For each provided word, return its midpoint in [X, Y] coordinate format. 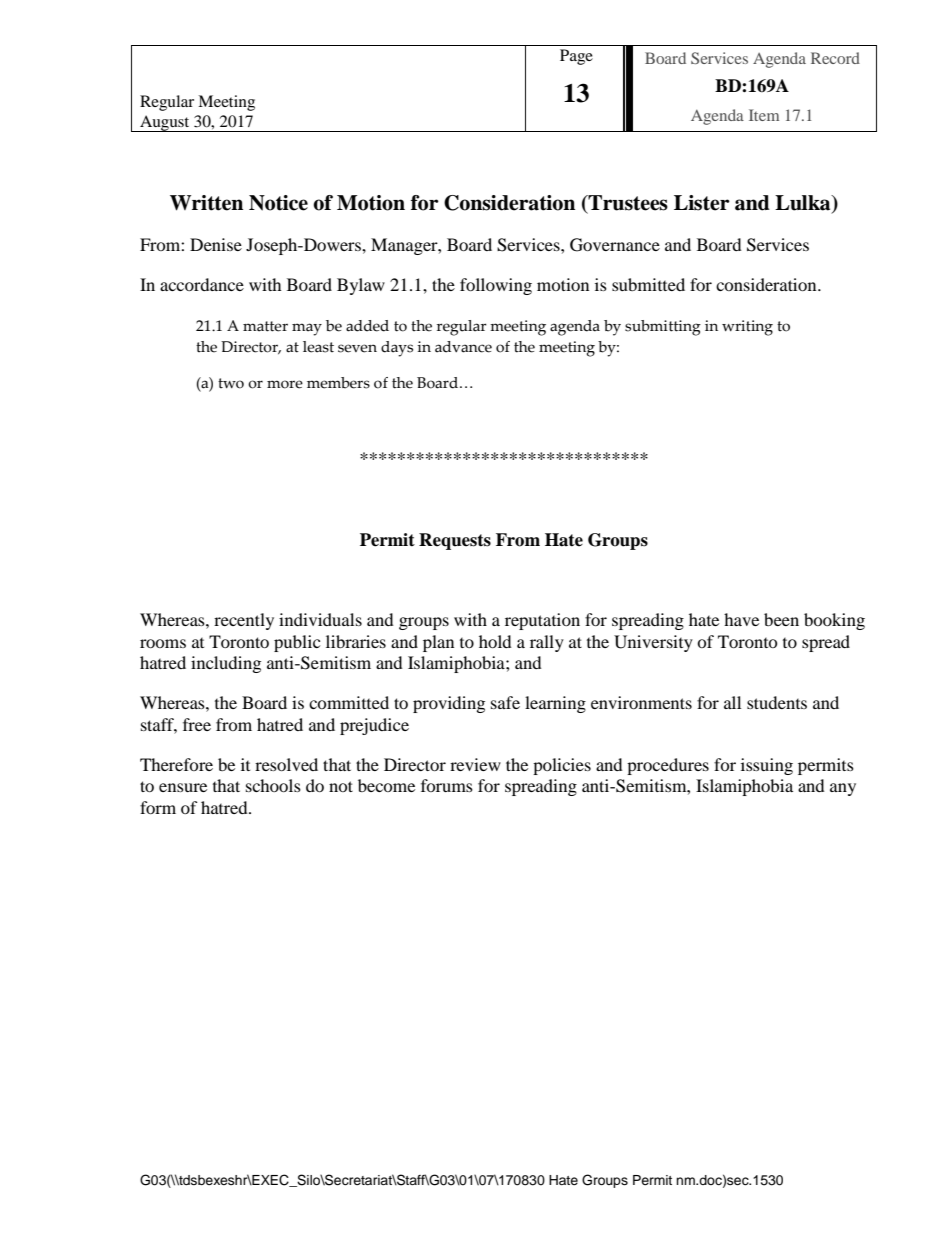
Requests [455, 541]
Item [764, 115]
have [741, 619]
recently [244, 621]
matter [265, 326]
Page [576, 57]
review [475, 764]
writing [747, 328]
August [165, 123]
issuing [767, 766]
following [496, 286]
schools [273, 785]
